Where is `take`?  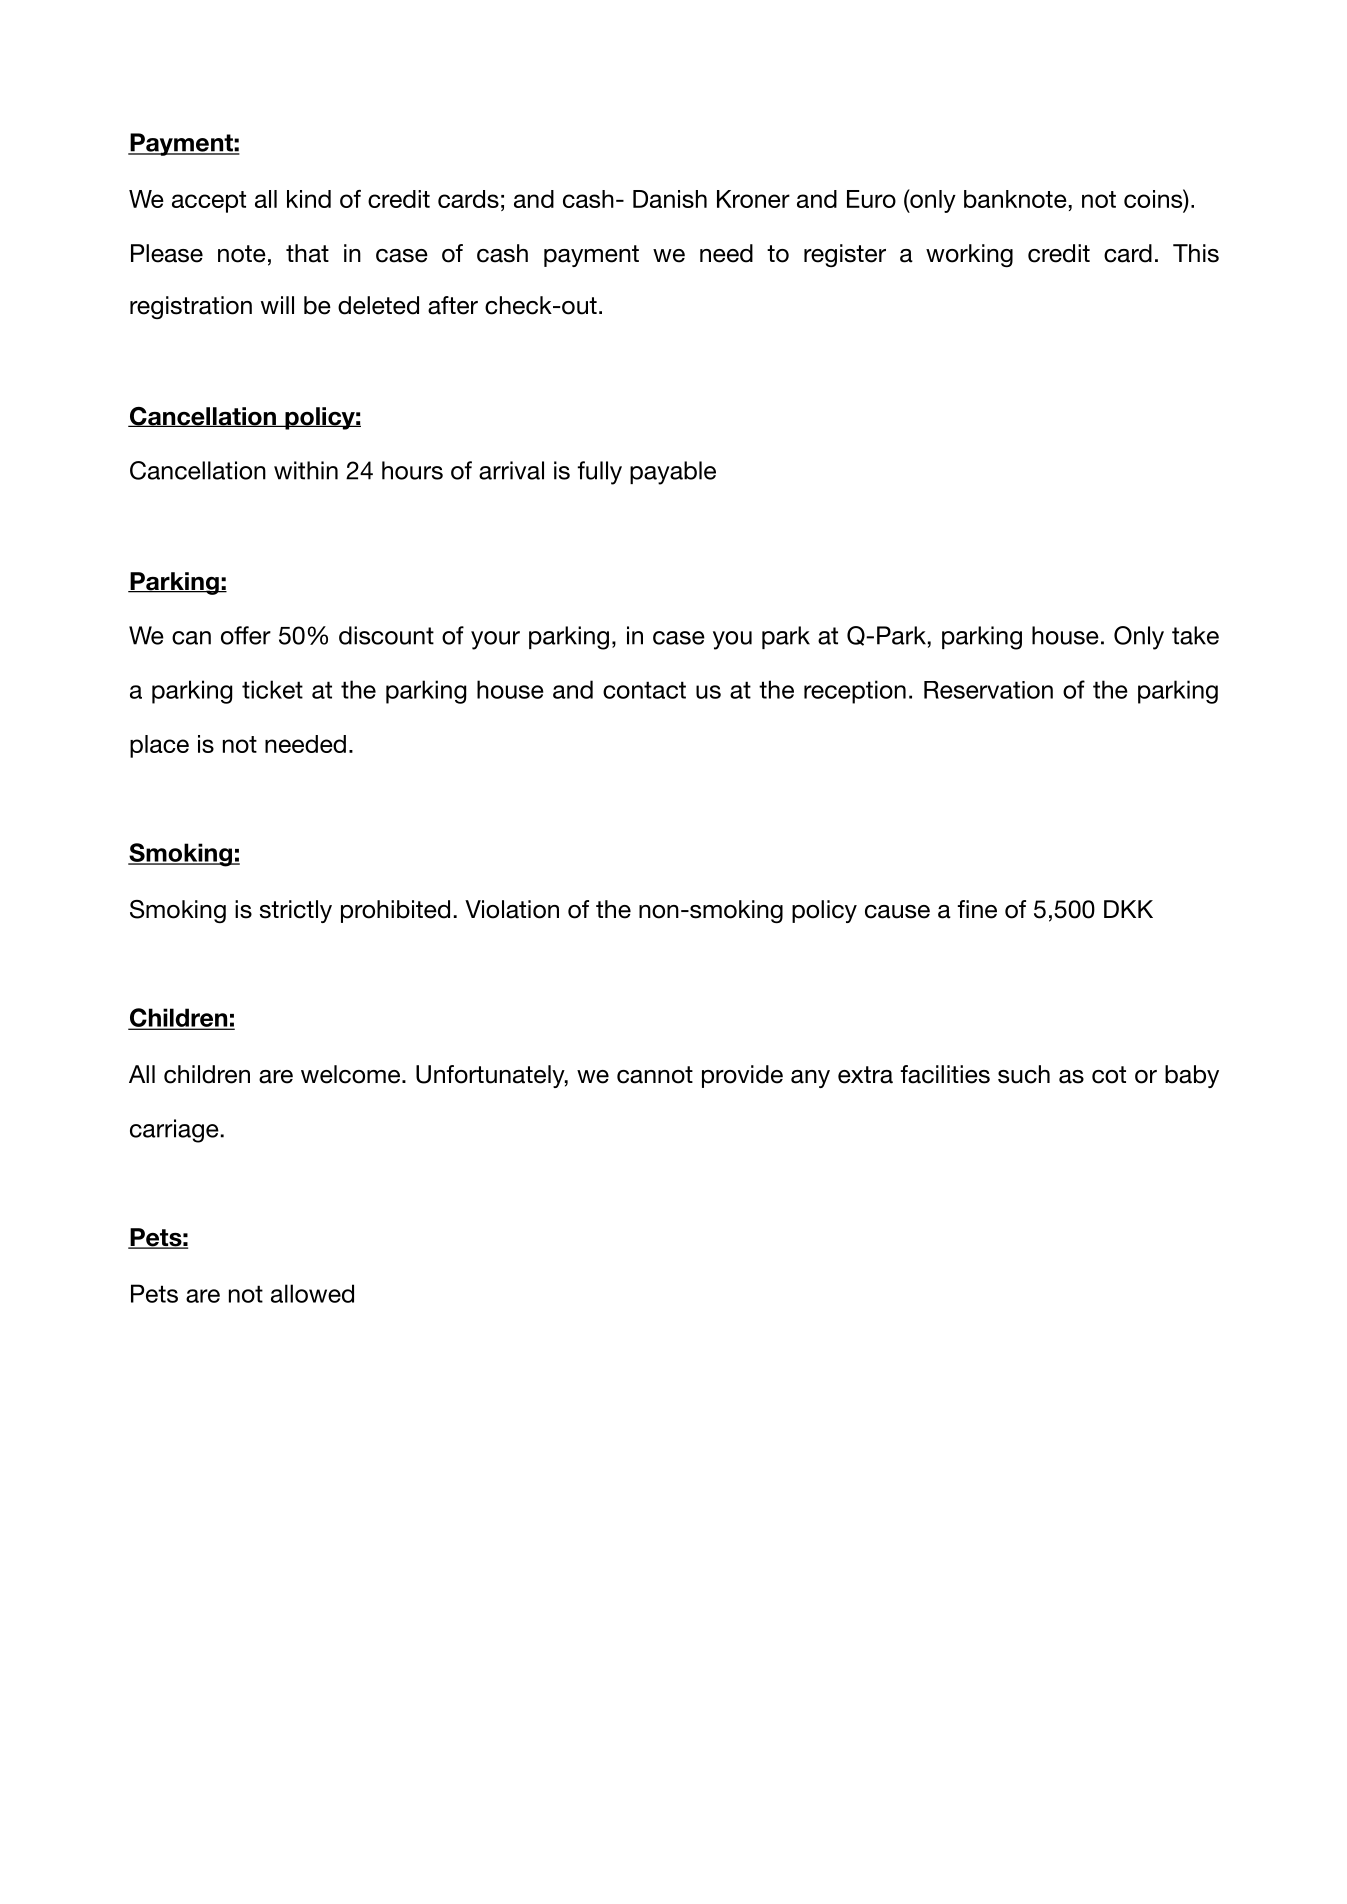 take is located at coordinates (1195, 635).
